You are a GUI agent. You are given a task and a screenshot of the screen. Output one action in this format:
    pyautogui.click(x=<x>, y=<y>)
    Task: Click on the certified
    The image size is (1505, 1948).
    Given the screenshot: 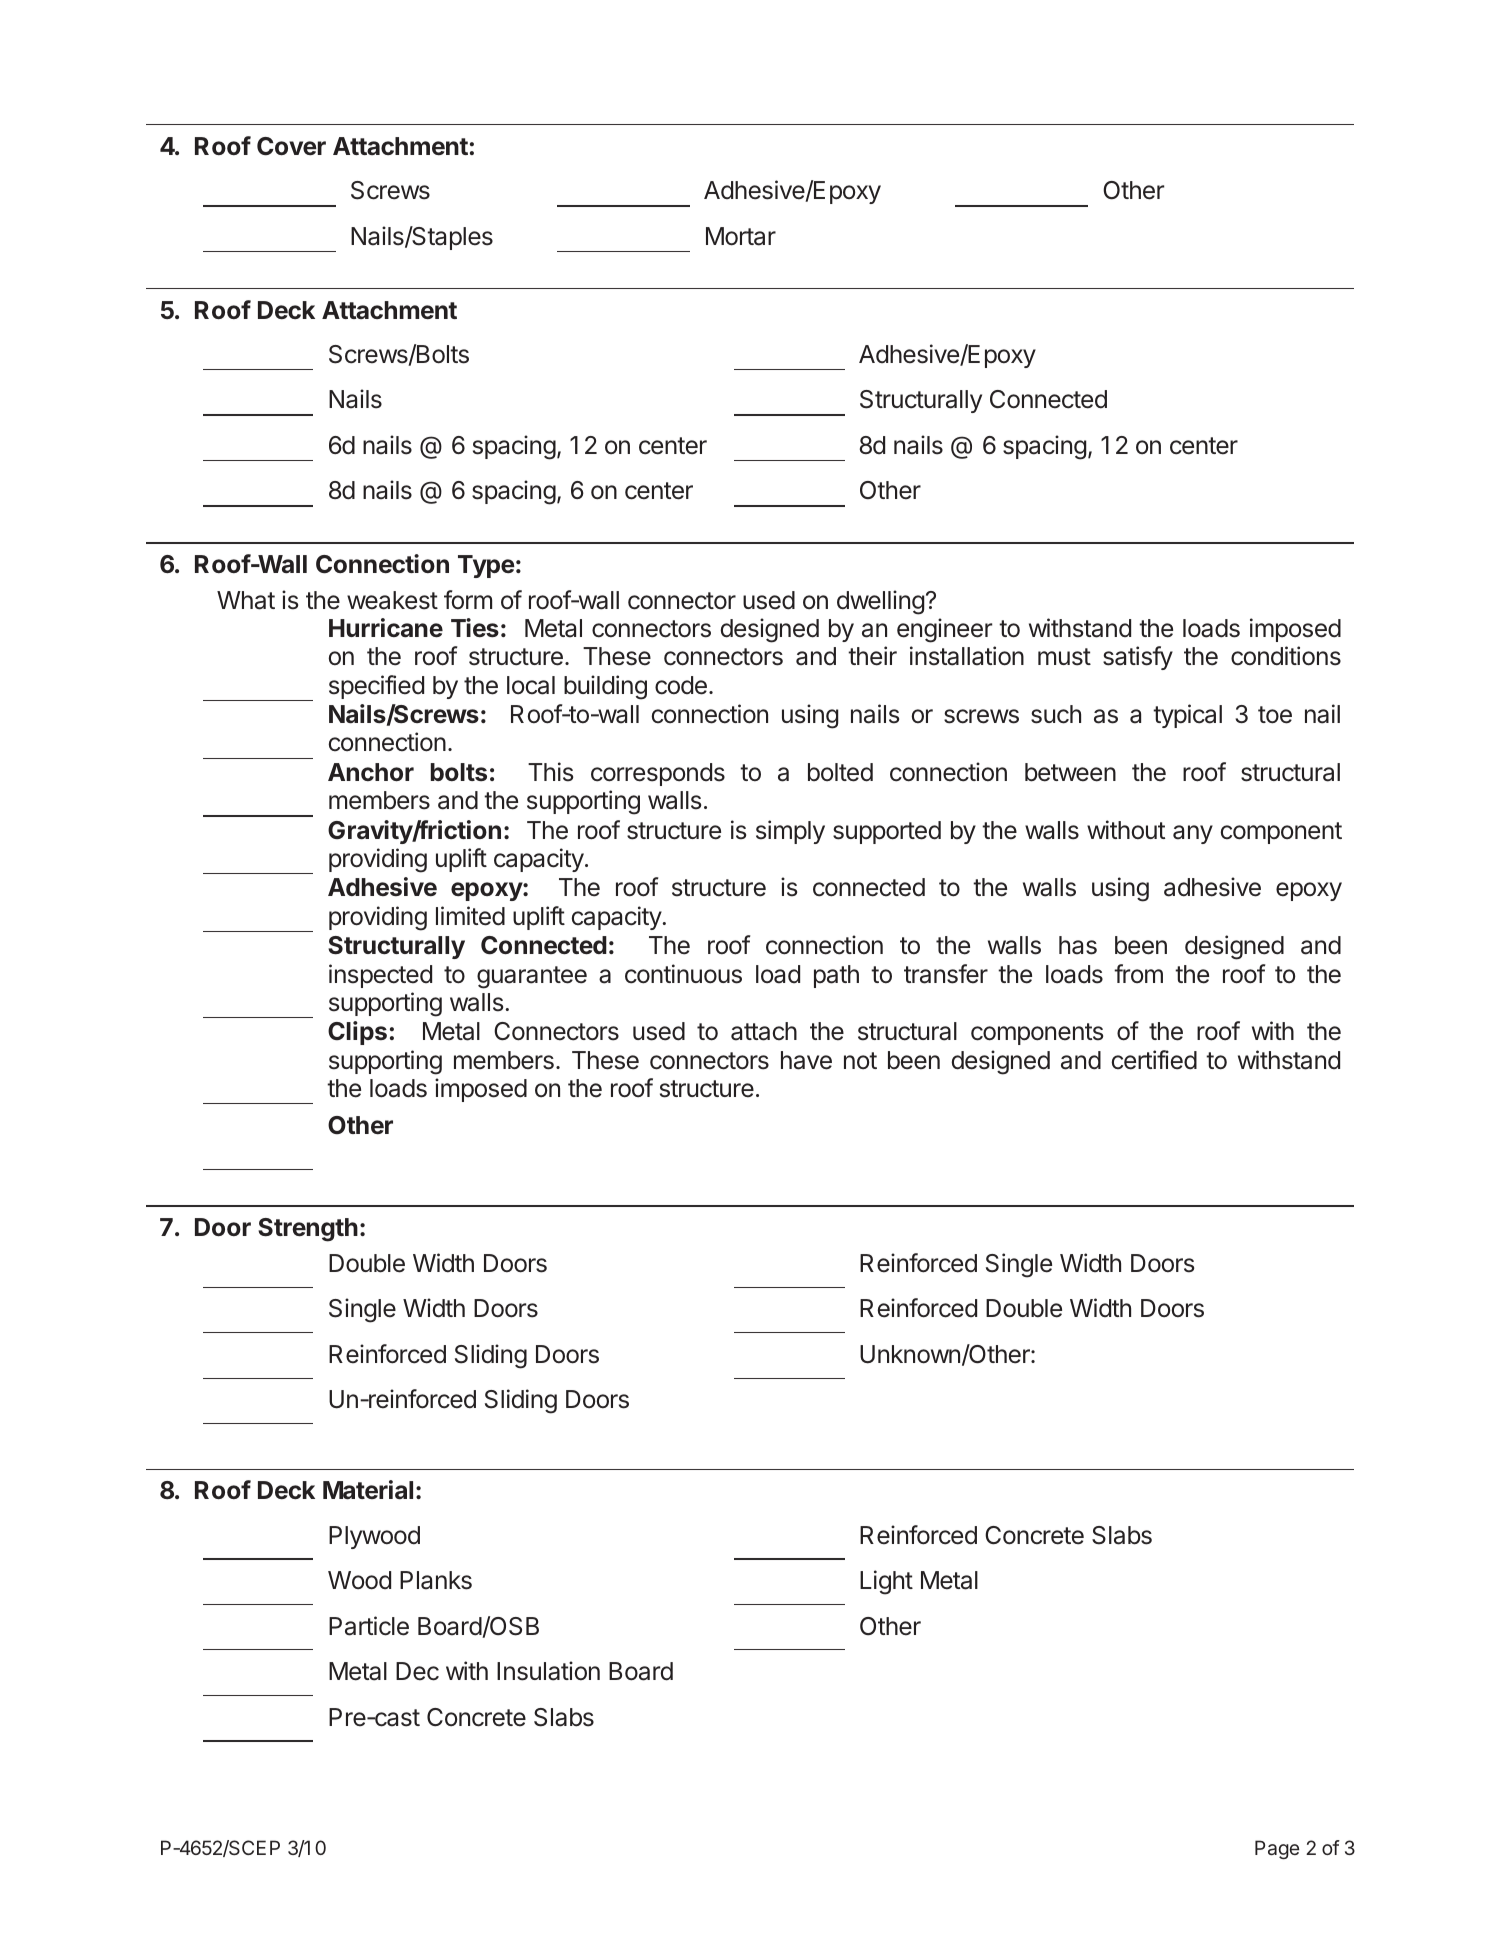 What is the action you would take?
    pyautogui.click(x=1154, y=1060)
